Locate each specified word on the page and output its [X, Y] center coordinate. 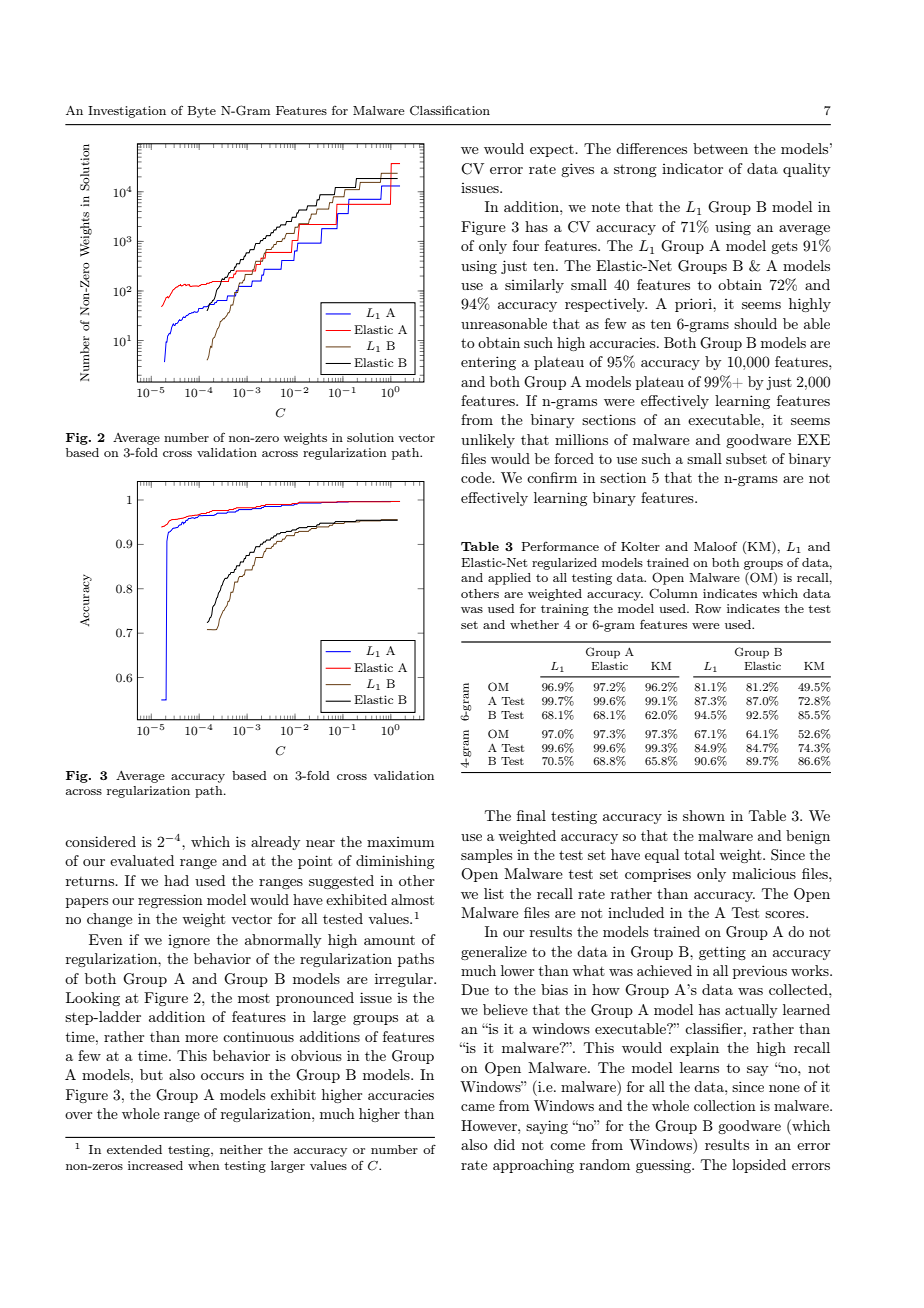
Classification [450, 110]
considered [100, 841]
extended [134, 1149]
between [720, 148]
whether [534, 624]
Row [708, 609]
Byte [202, 112]
